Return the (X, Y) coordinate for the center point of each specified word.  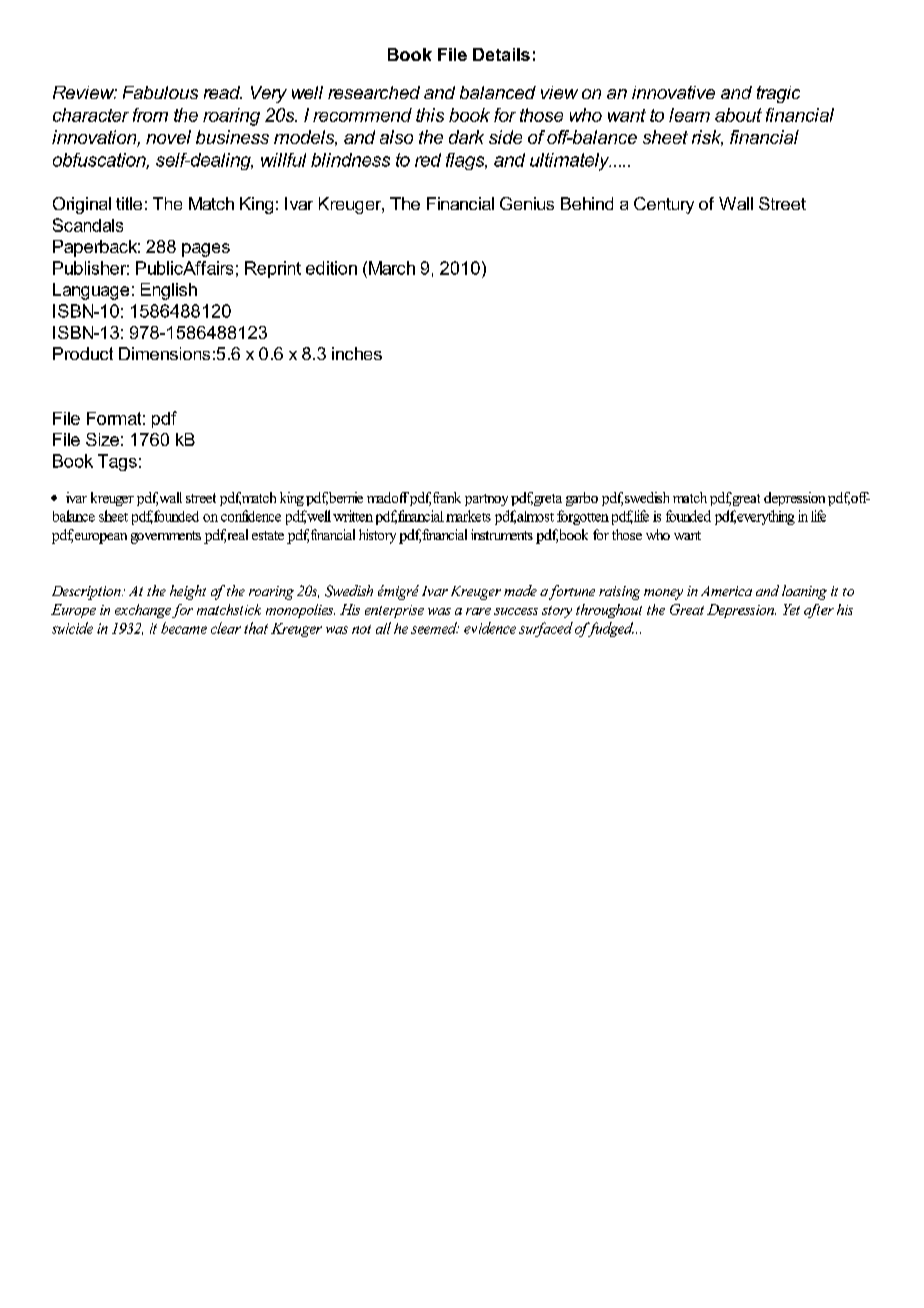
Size (102, 439)
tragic (778, 94)
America (726, 591)
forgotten (583, 517)
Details (501, 54)
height (188, 592)
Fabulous (160, 92)
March (392, 268)
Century (664, 205)
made (520, 590)
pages (206, 250)
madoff (388, 497)
